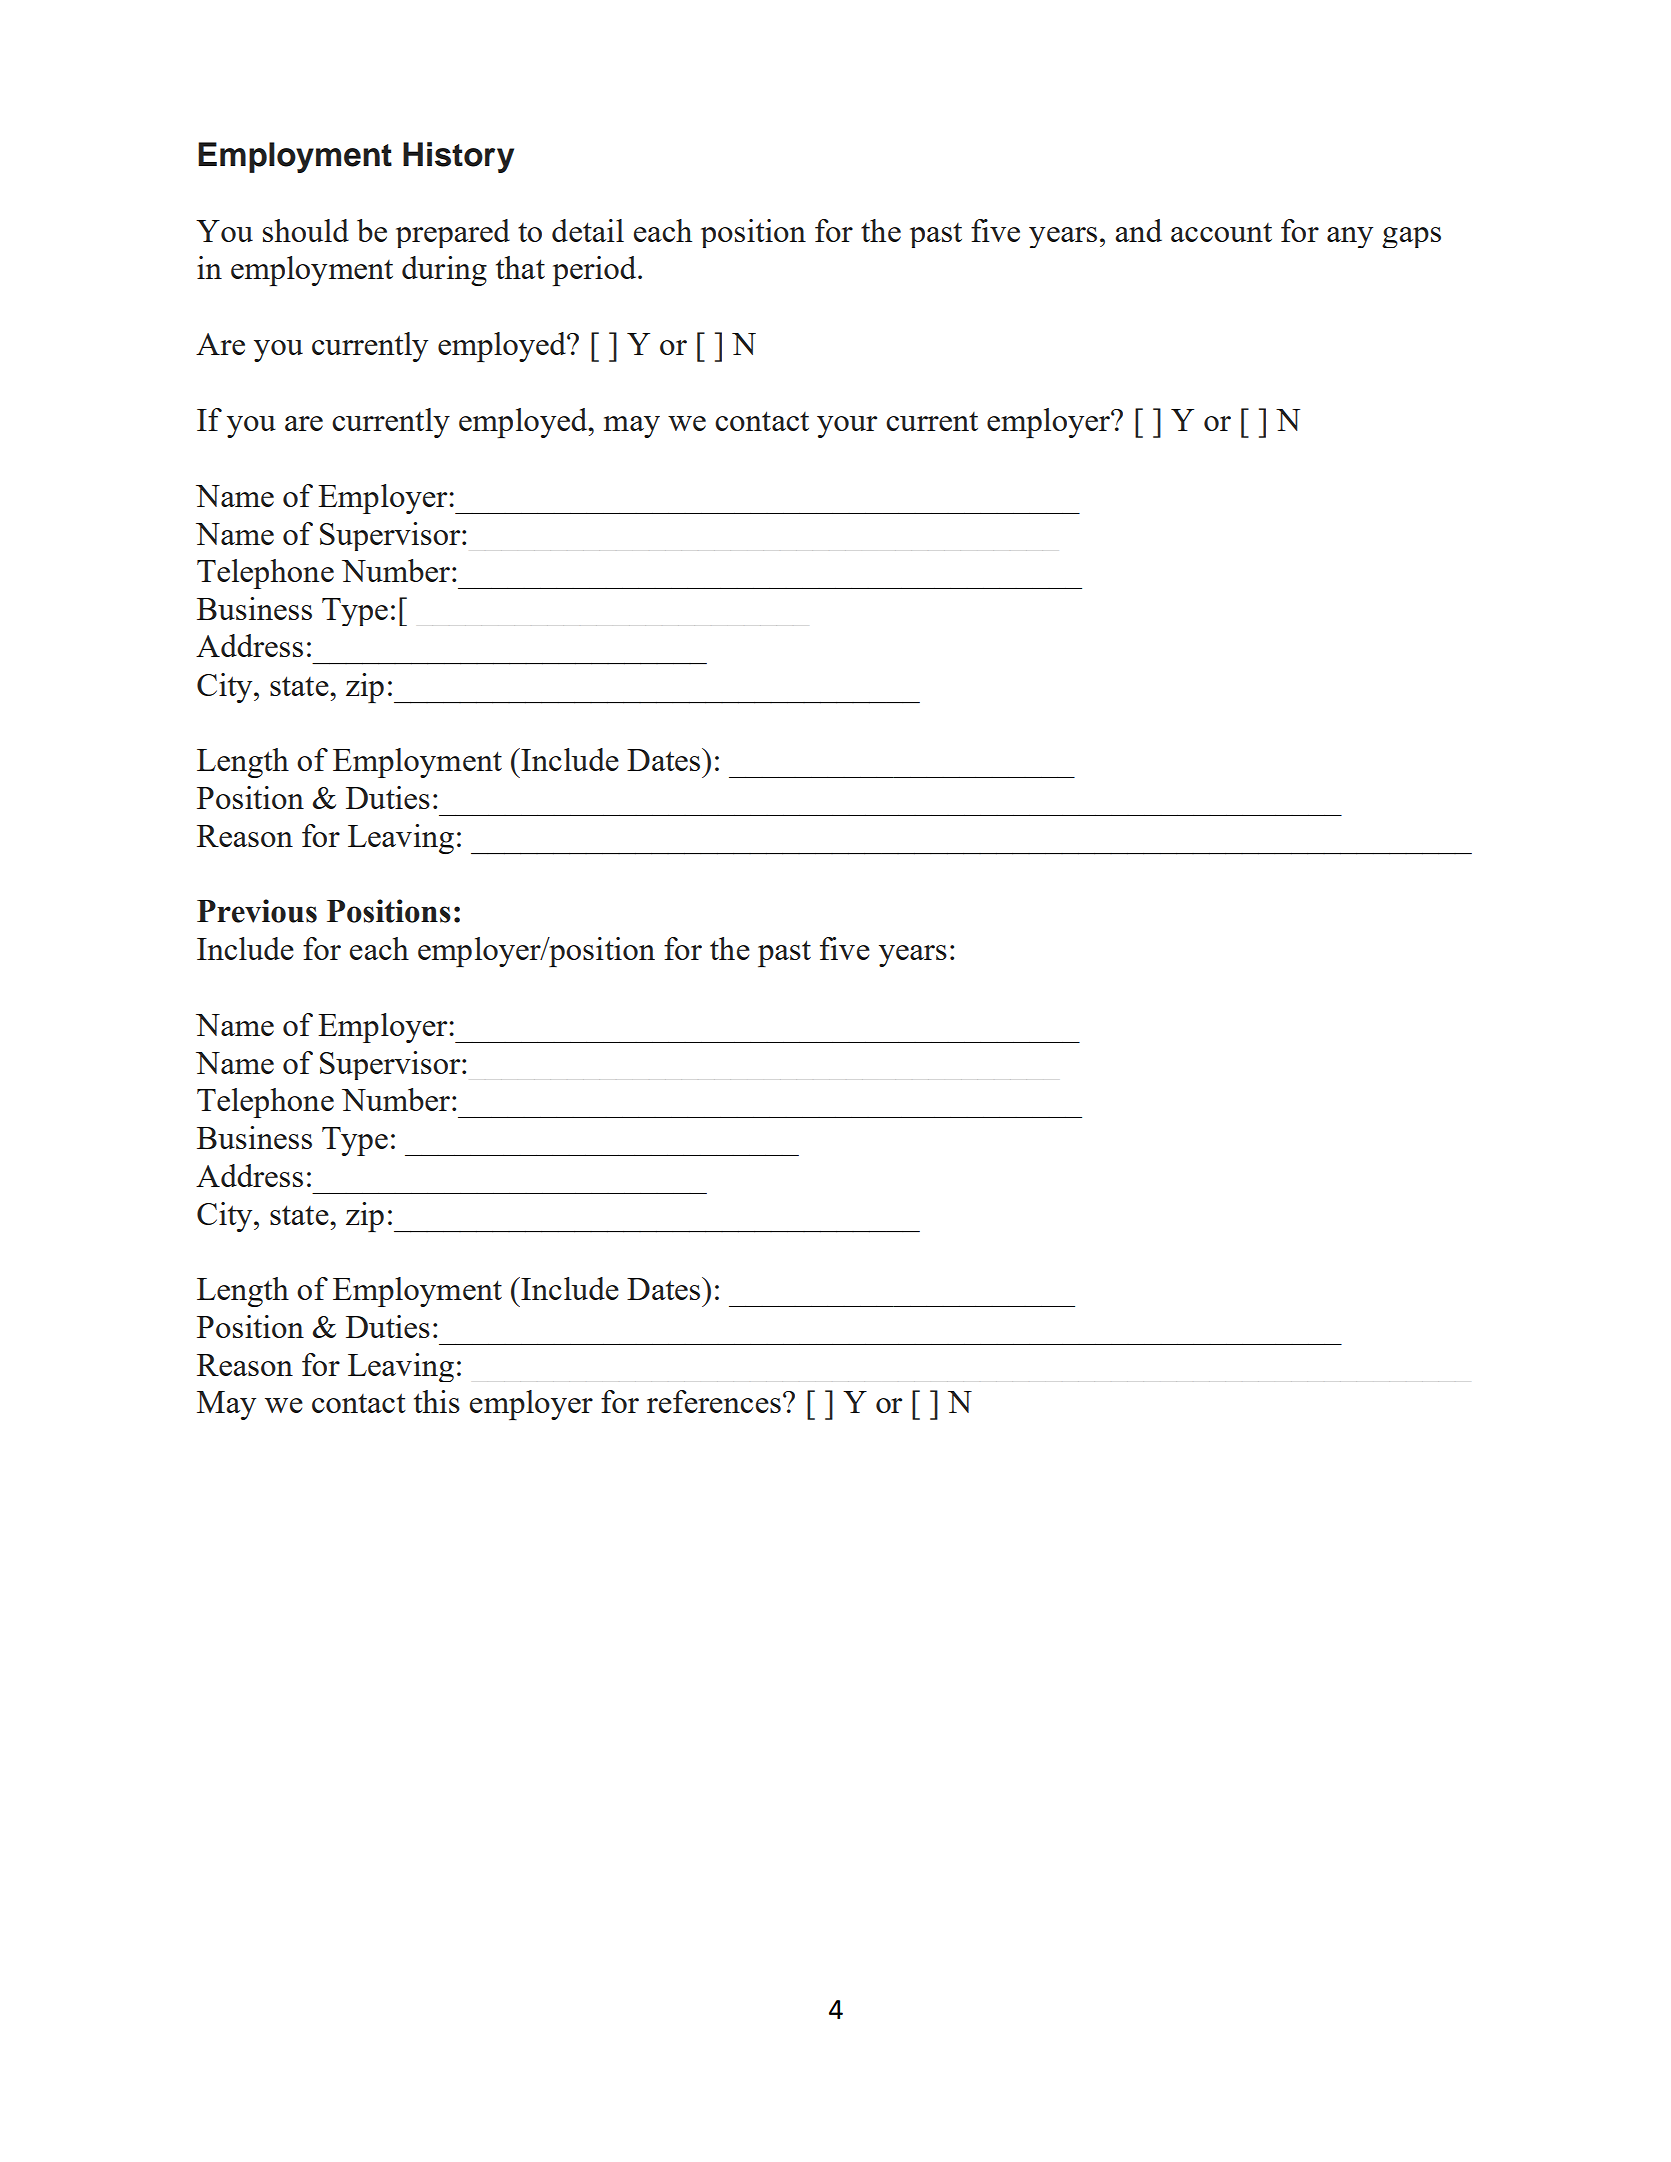  What do you see at coordinates (1138, 230) in the screenshot?
I see `and` at bounding box center [1138, 230].
